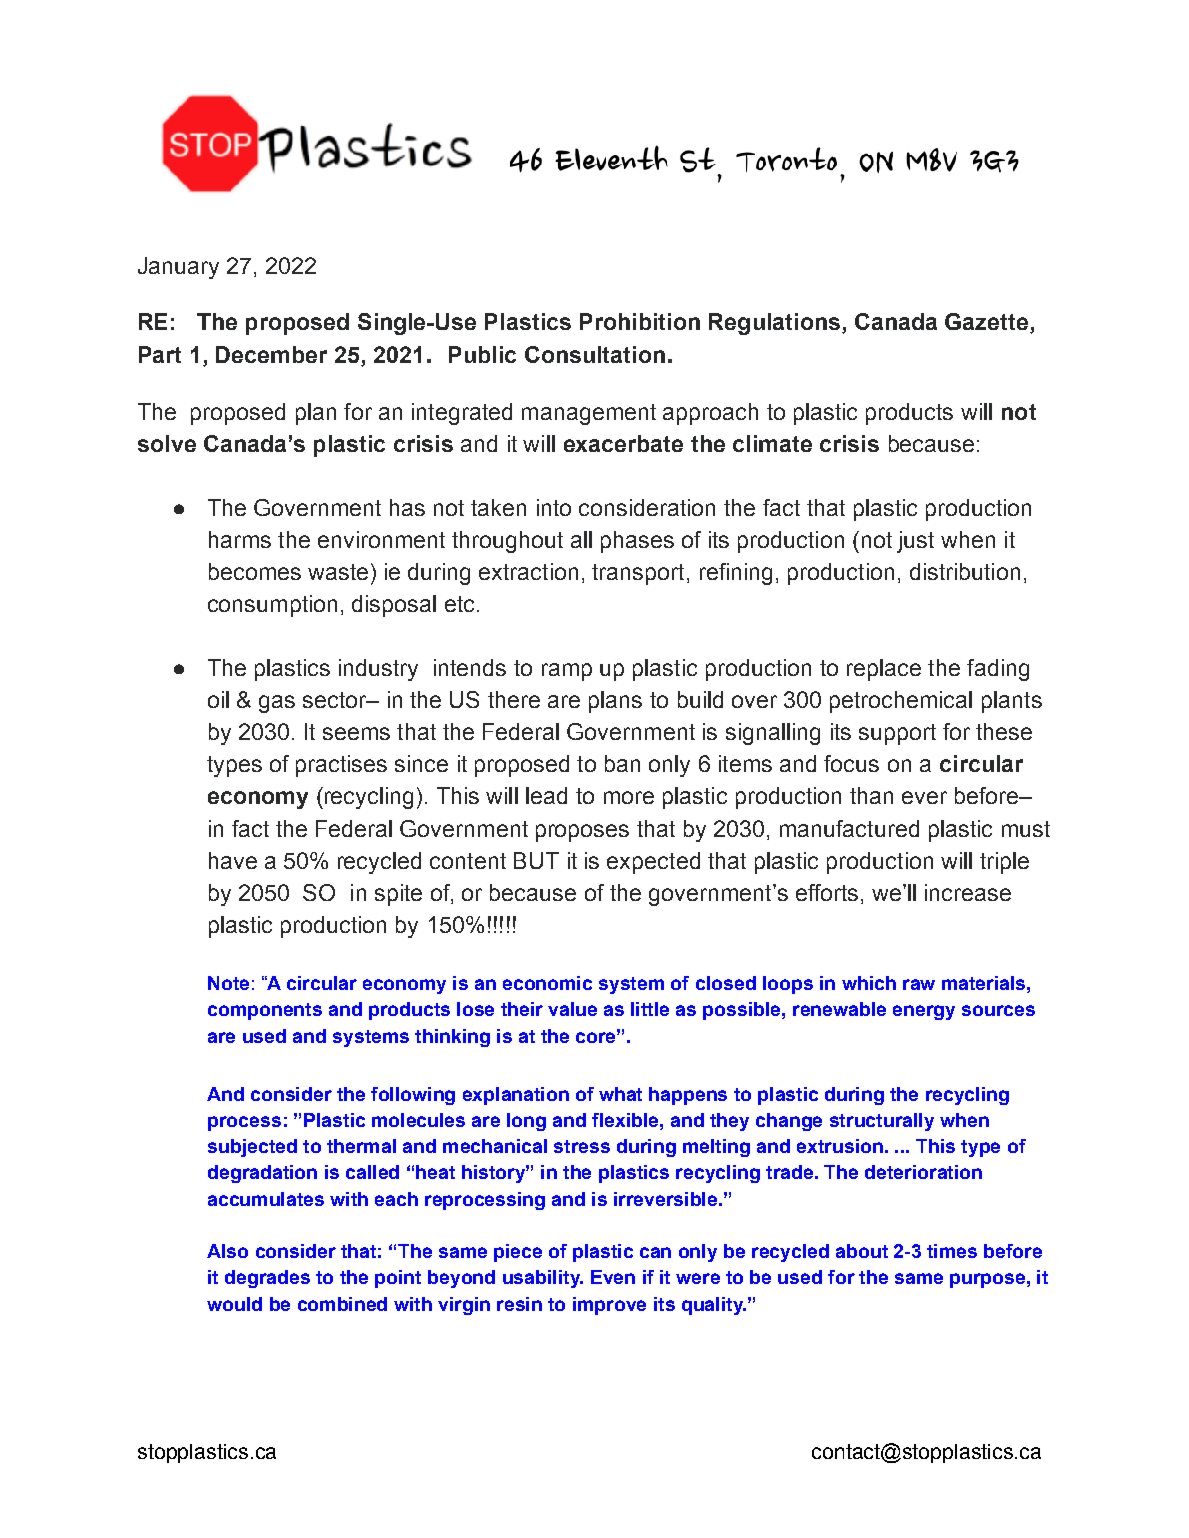 The width and height of the screenshot is (1189, 1538). I want to click on practises, so click(341, 766).
